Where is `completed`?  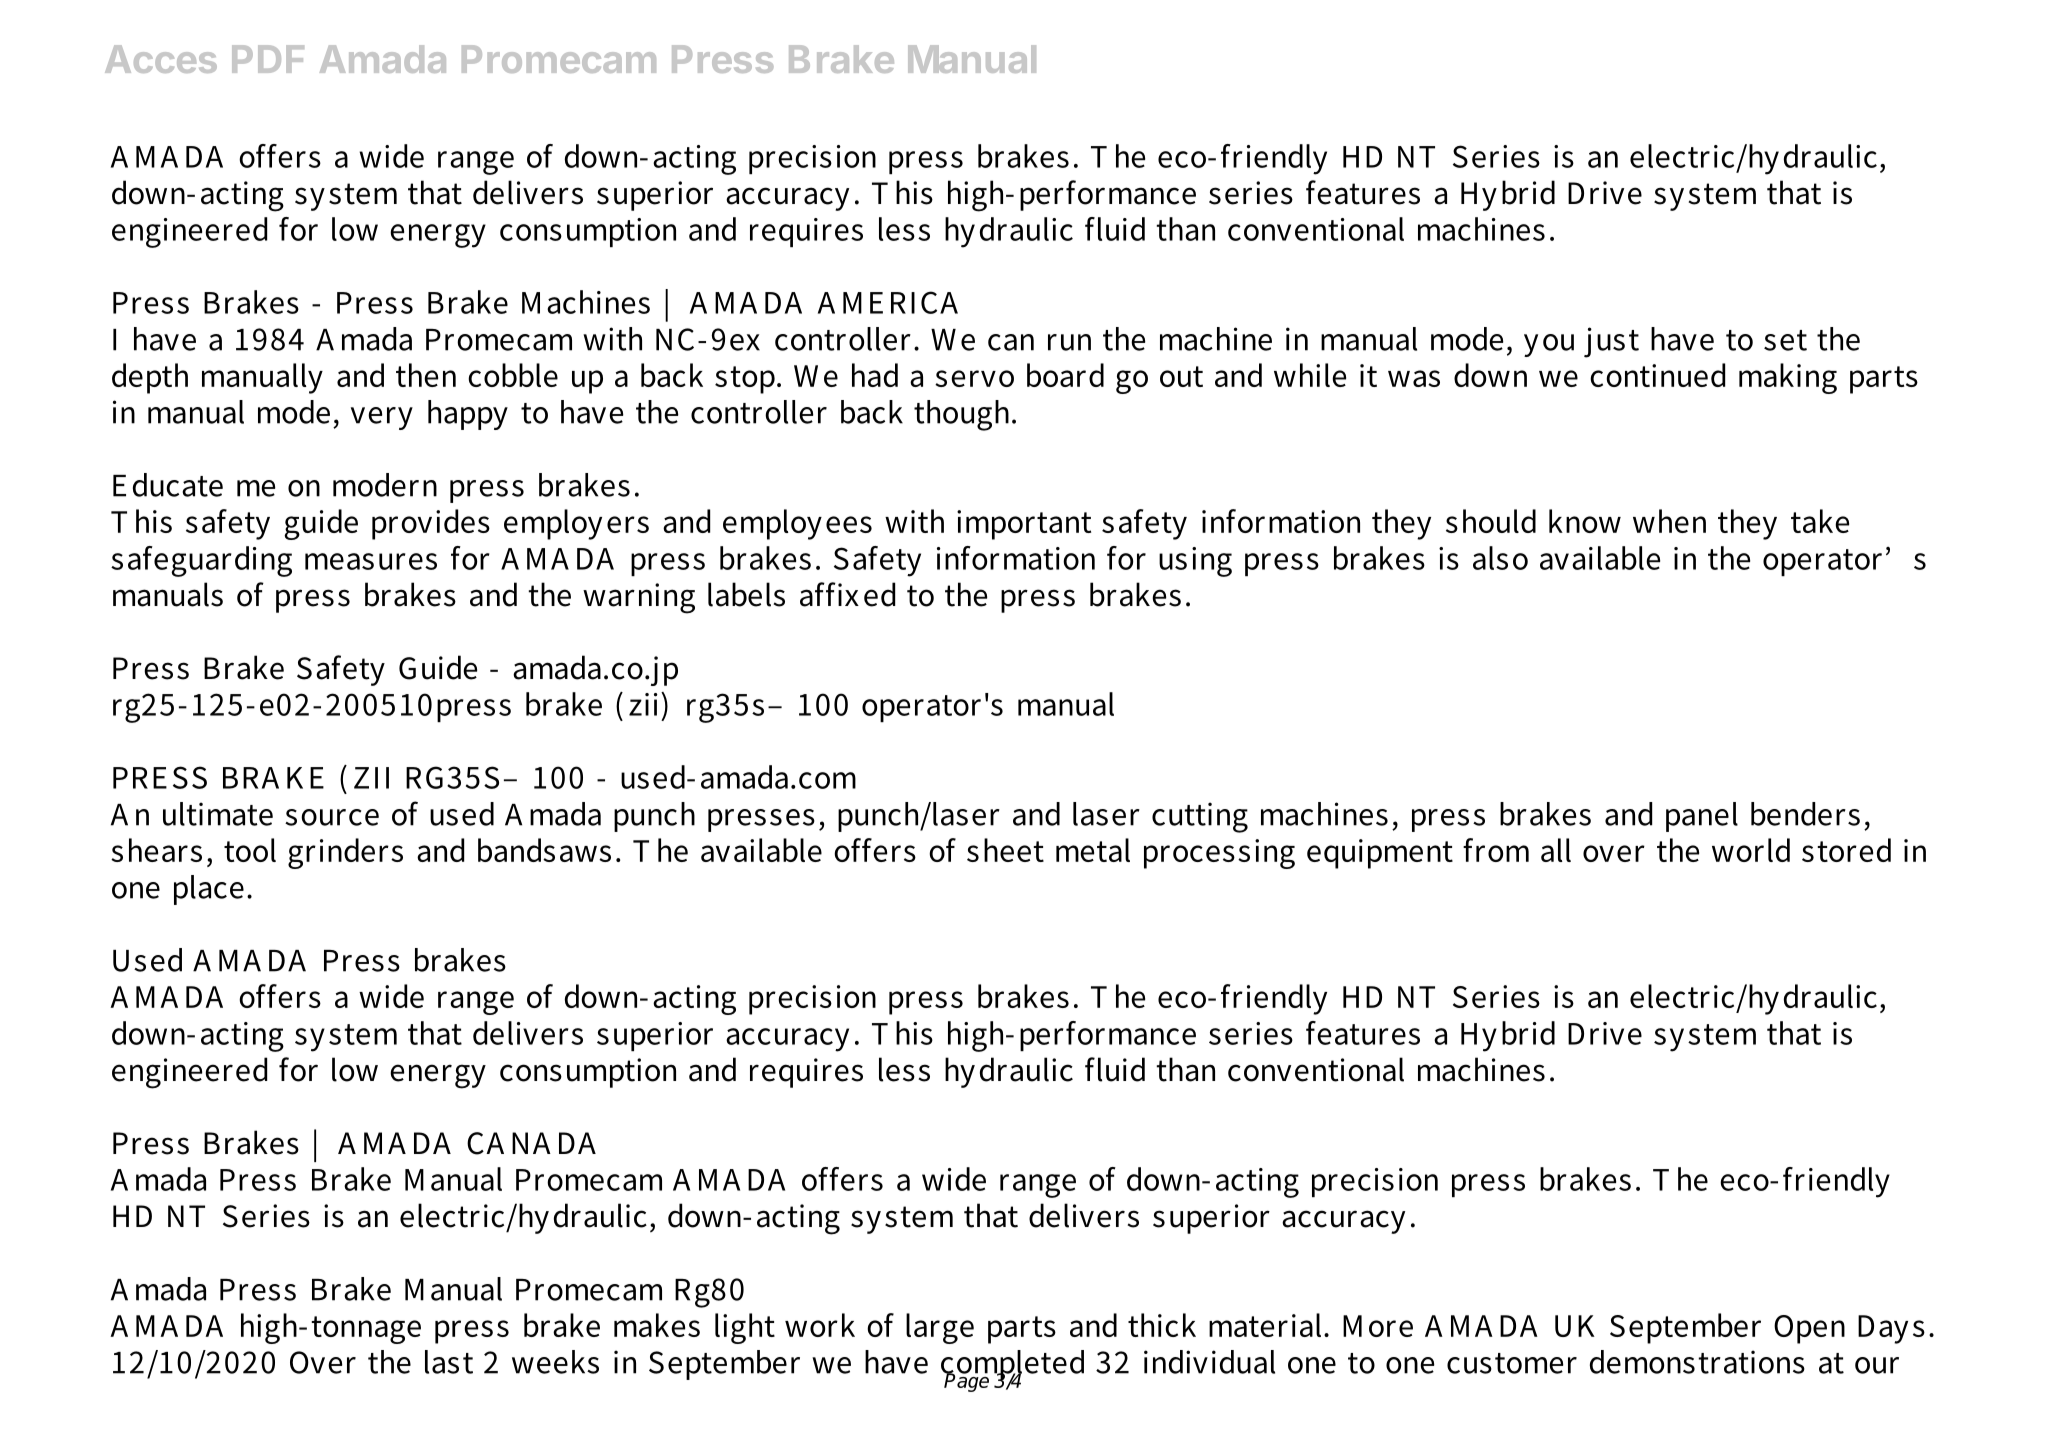 completed is located at coordinates (1012, 1366).
